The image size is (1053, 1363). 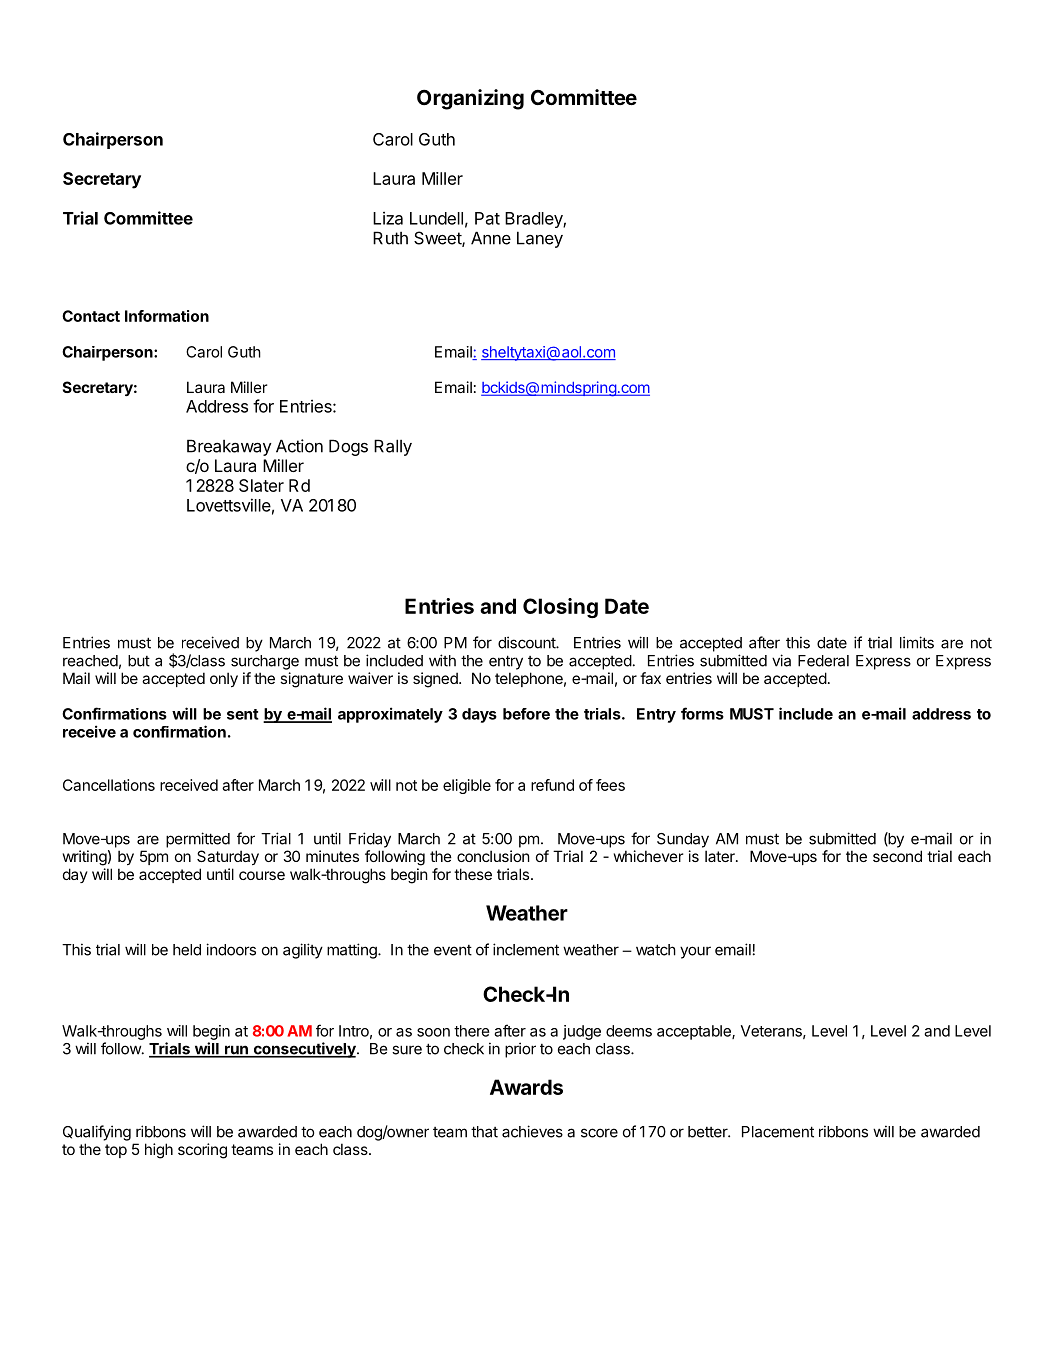 What do you see at coordinates (393, 447) in the screenshot?
I see `Rally` at bounding box center [393, 447].
